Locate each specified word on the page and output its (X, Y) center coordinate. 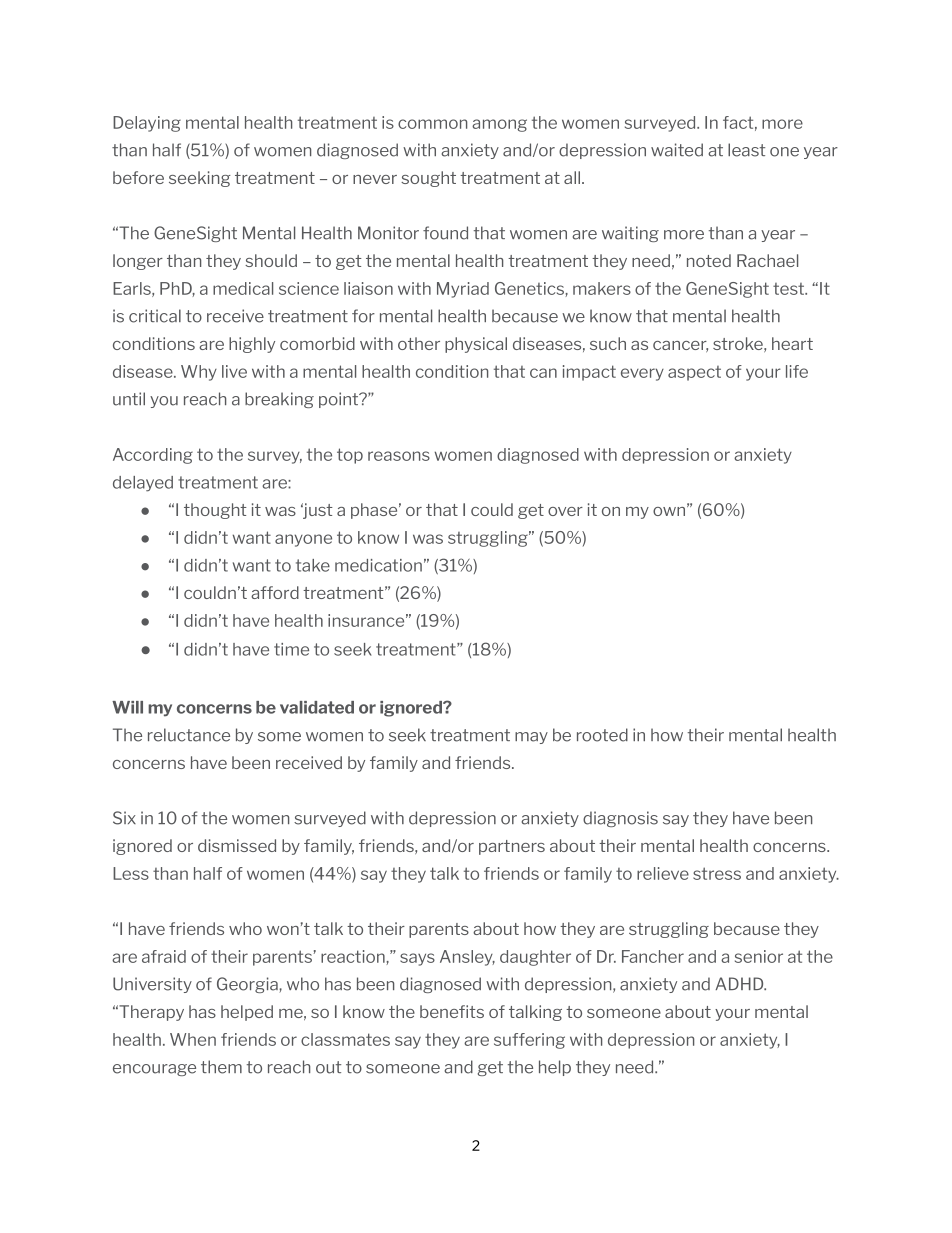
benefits (452, 1011)
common (432, 124)
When (193, 1039)
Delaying (147, 124)
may (531, 738)
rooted (602, 735)
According (153, 456)
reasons (399, 456)
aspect (694, 373)
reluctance (189, 735)
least (746, 150)
